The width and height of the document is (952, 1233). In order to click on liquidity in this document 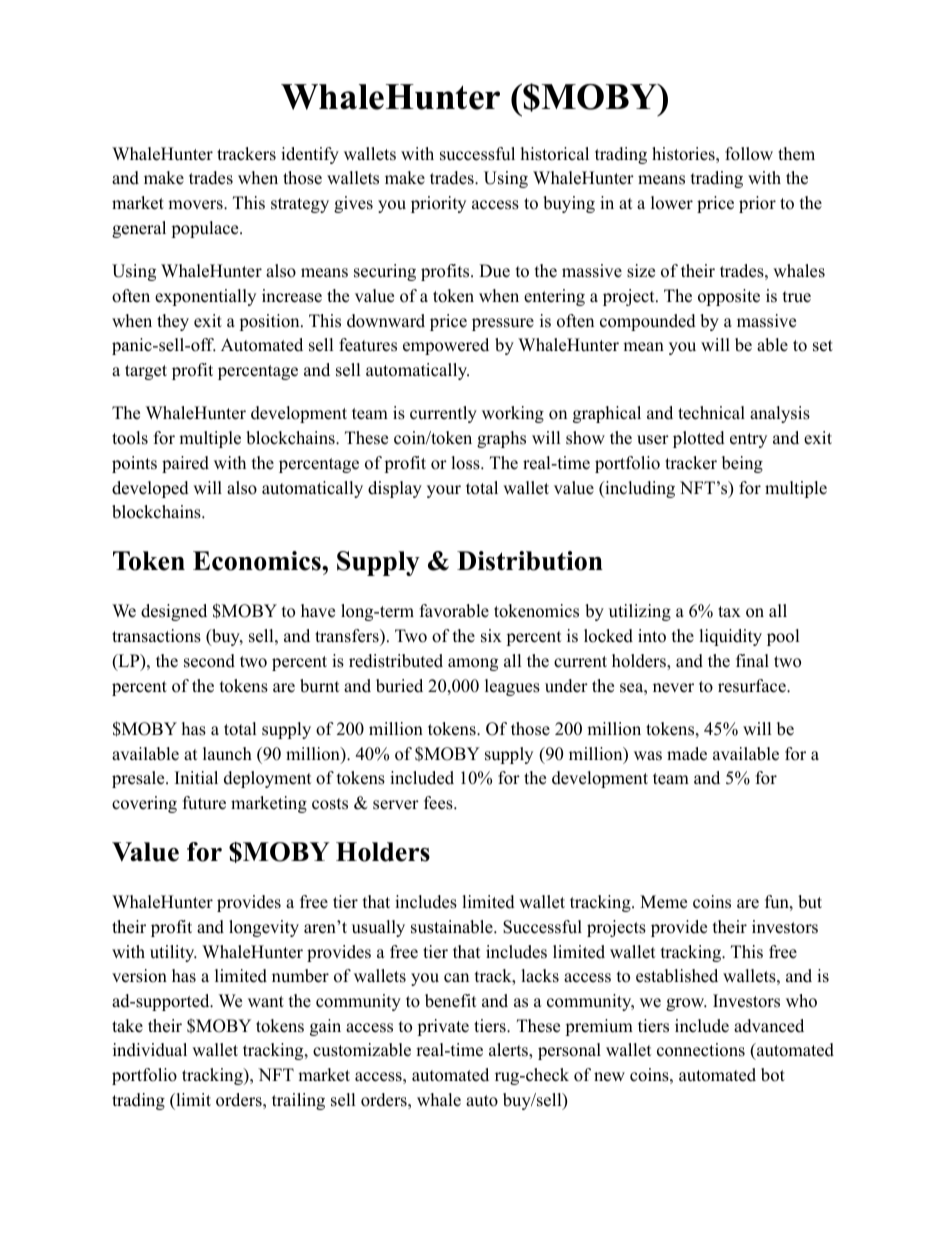, I will do `click(730, 637)`.
